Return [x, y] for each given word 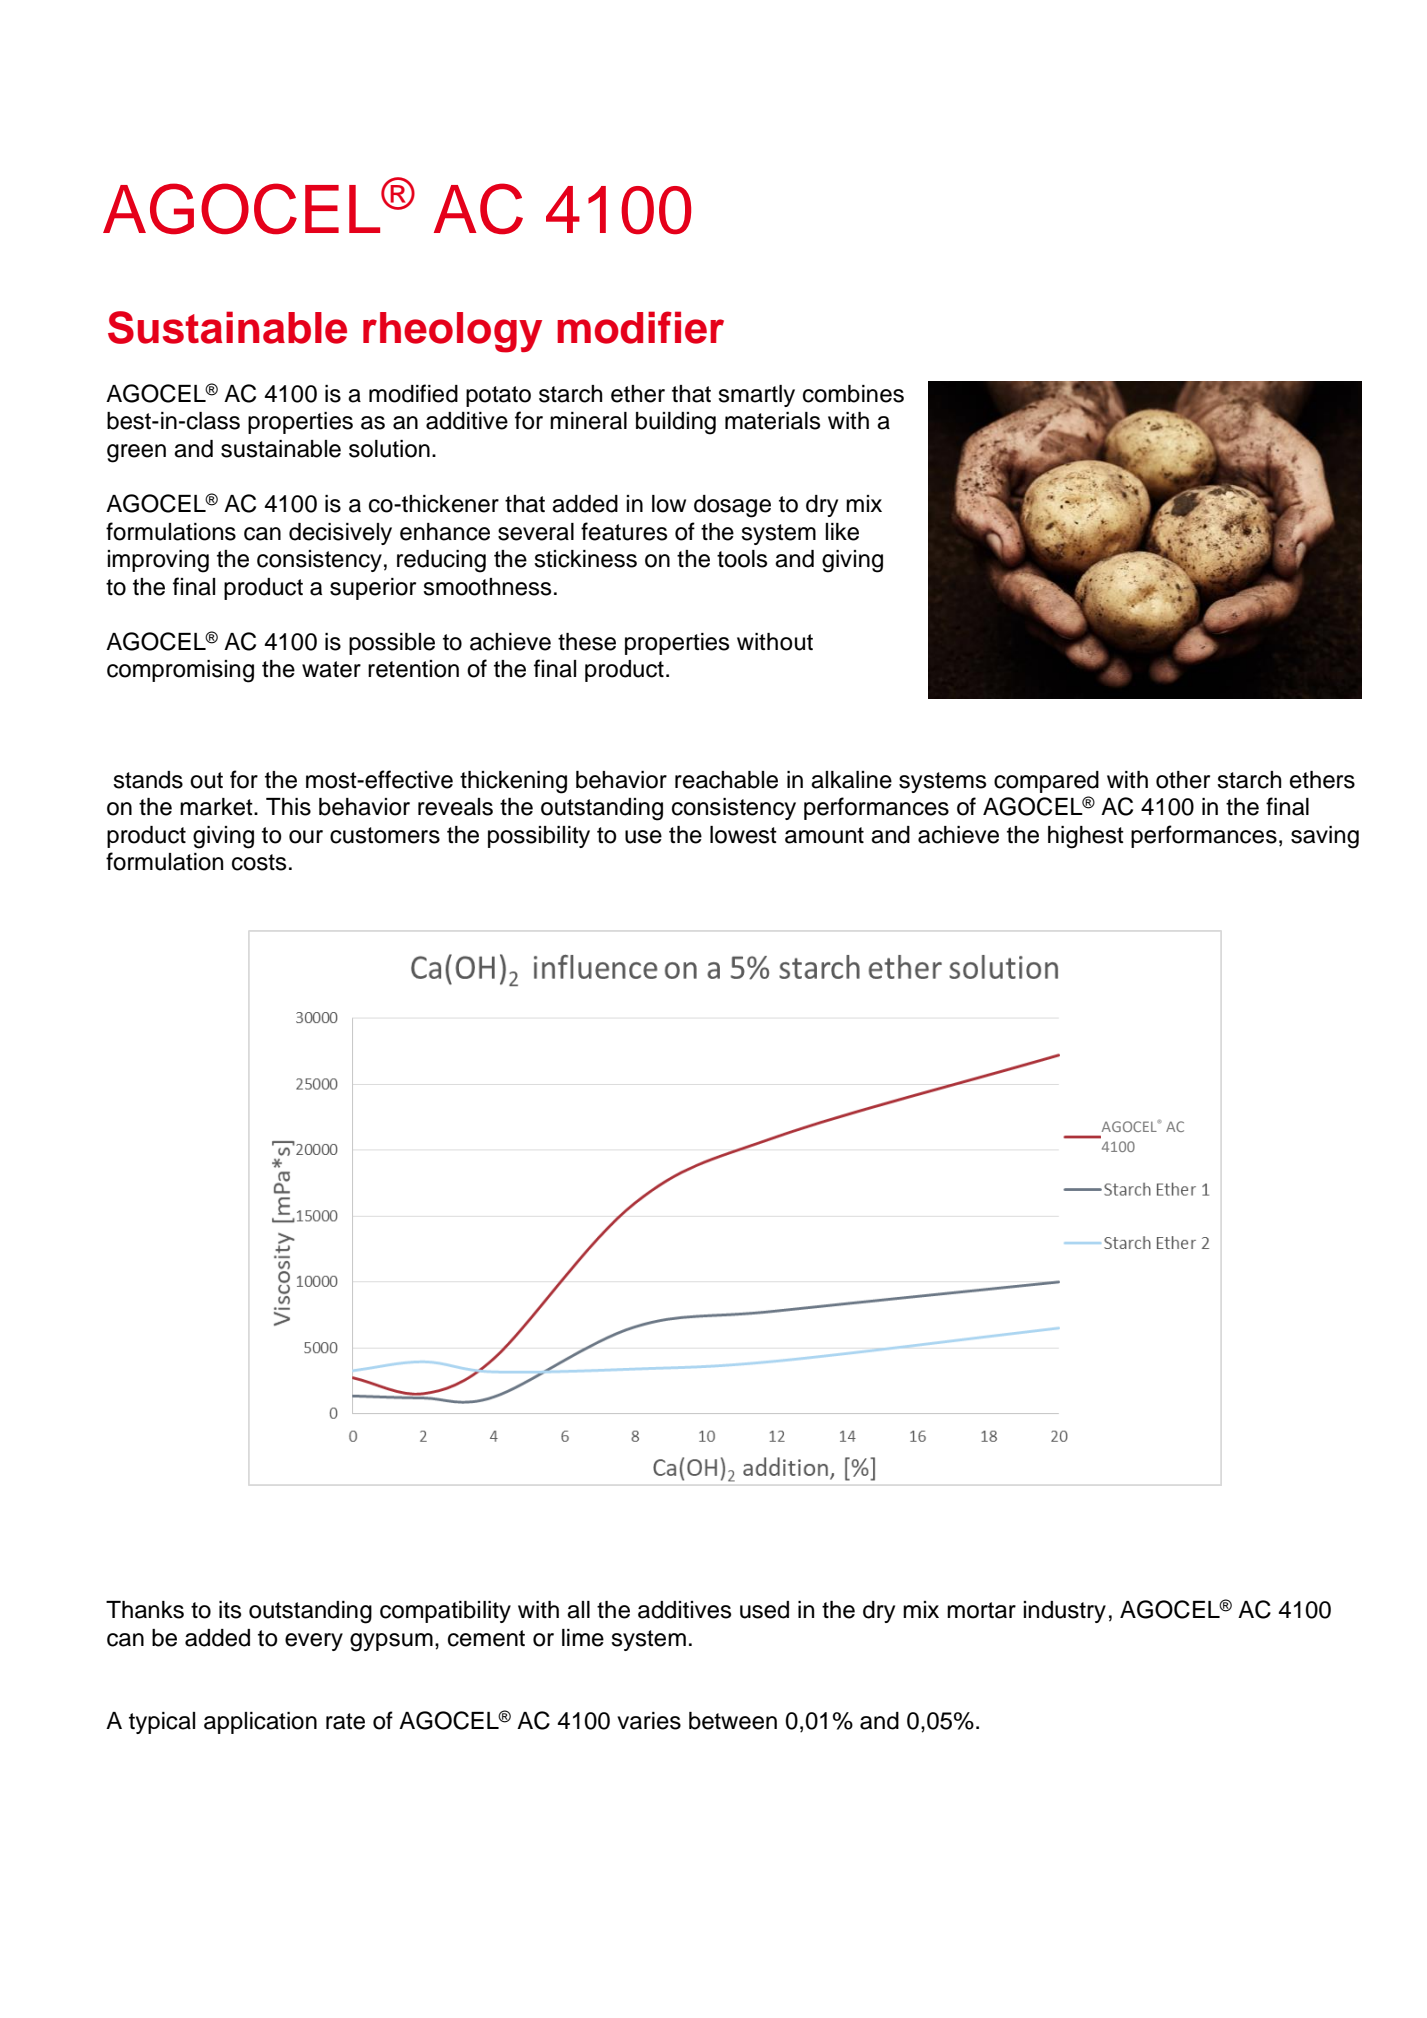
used [764, 1610]
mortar [981, 1610]
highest [1086, 837]
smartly [756, 396]
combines [853, 394]
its [230, 1610]
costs [259, 862]
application [260, 1723]
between [733, 1721]
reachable [726, 780]
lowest [743, 835]
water [331, 669]
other [1183, 780]
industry [1064, 1612]
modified [413, 393]
